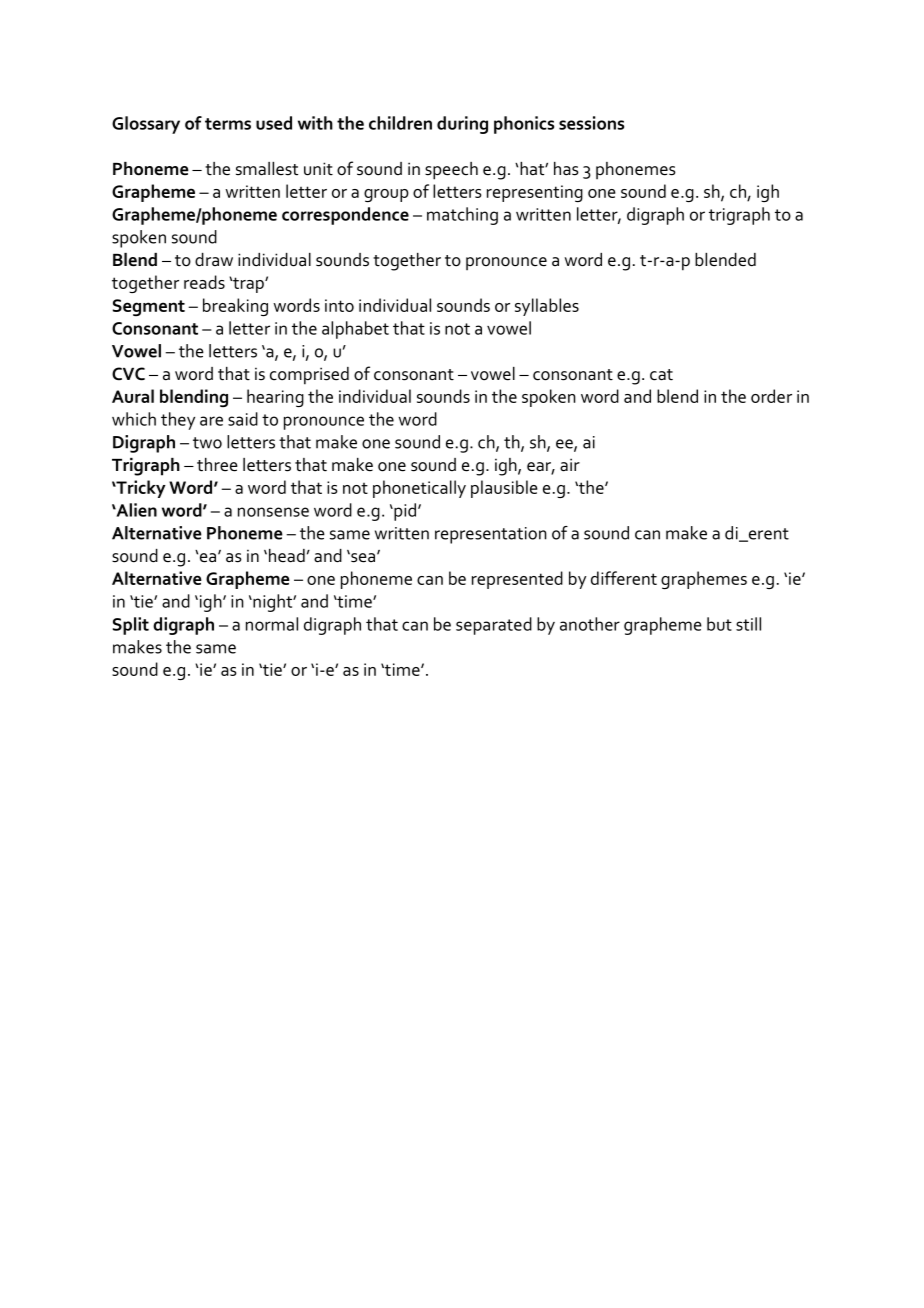  Describe the element at coordinates (128, 374) in the screenshot. I see `CVC` at that location.
